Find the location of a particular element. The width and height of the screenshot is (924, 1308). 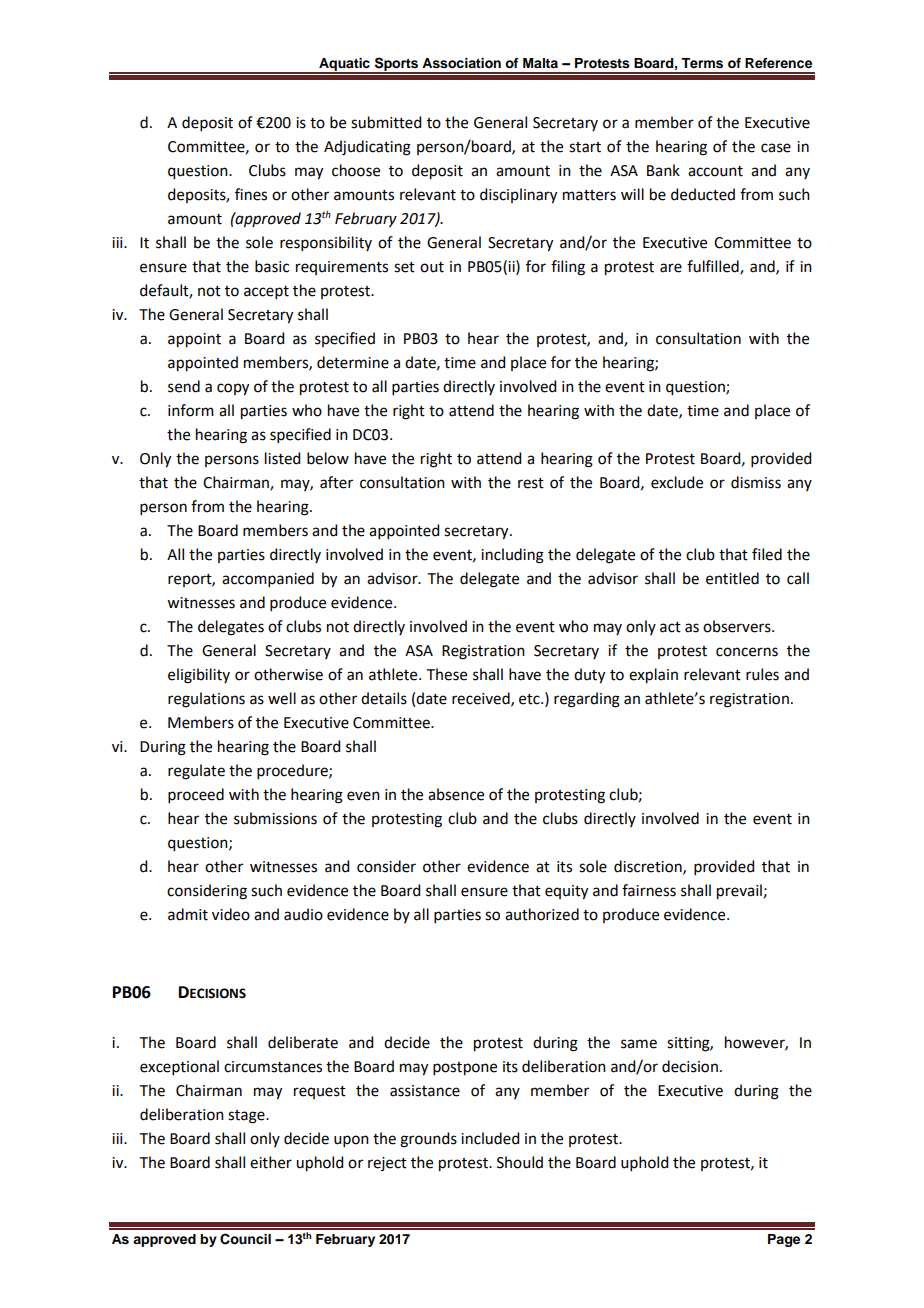

Terms is located at coordinates (702, 63).
